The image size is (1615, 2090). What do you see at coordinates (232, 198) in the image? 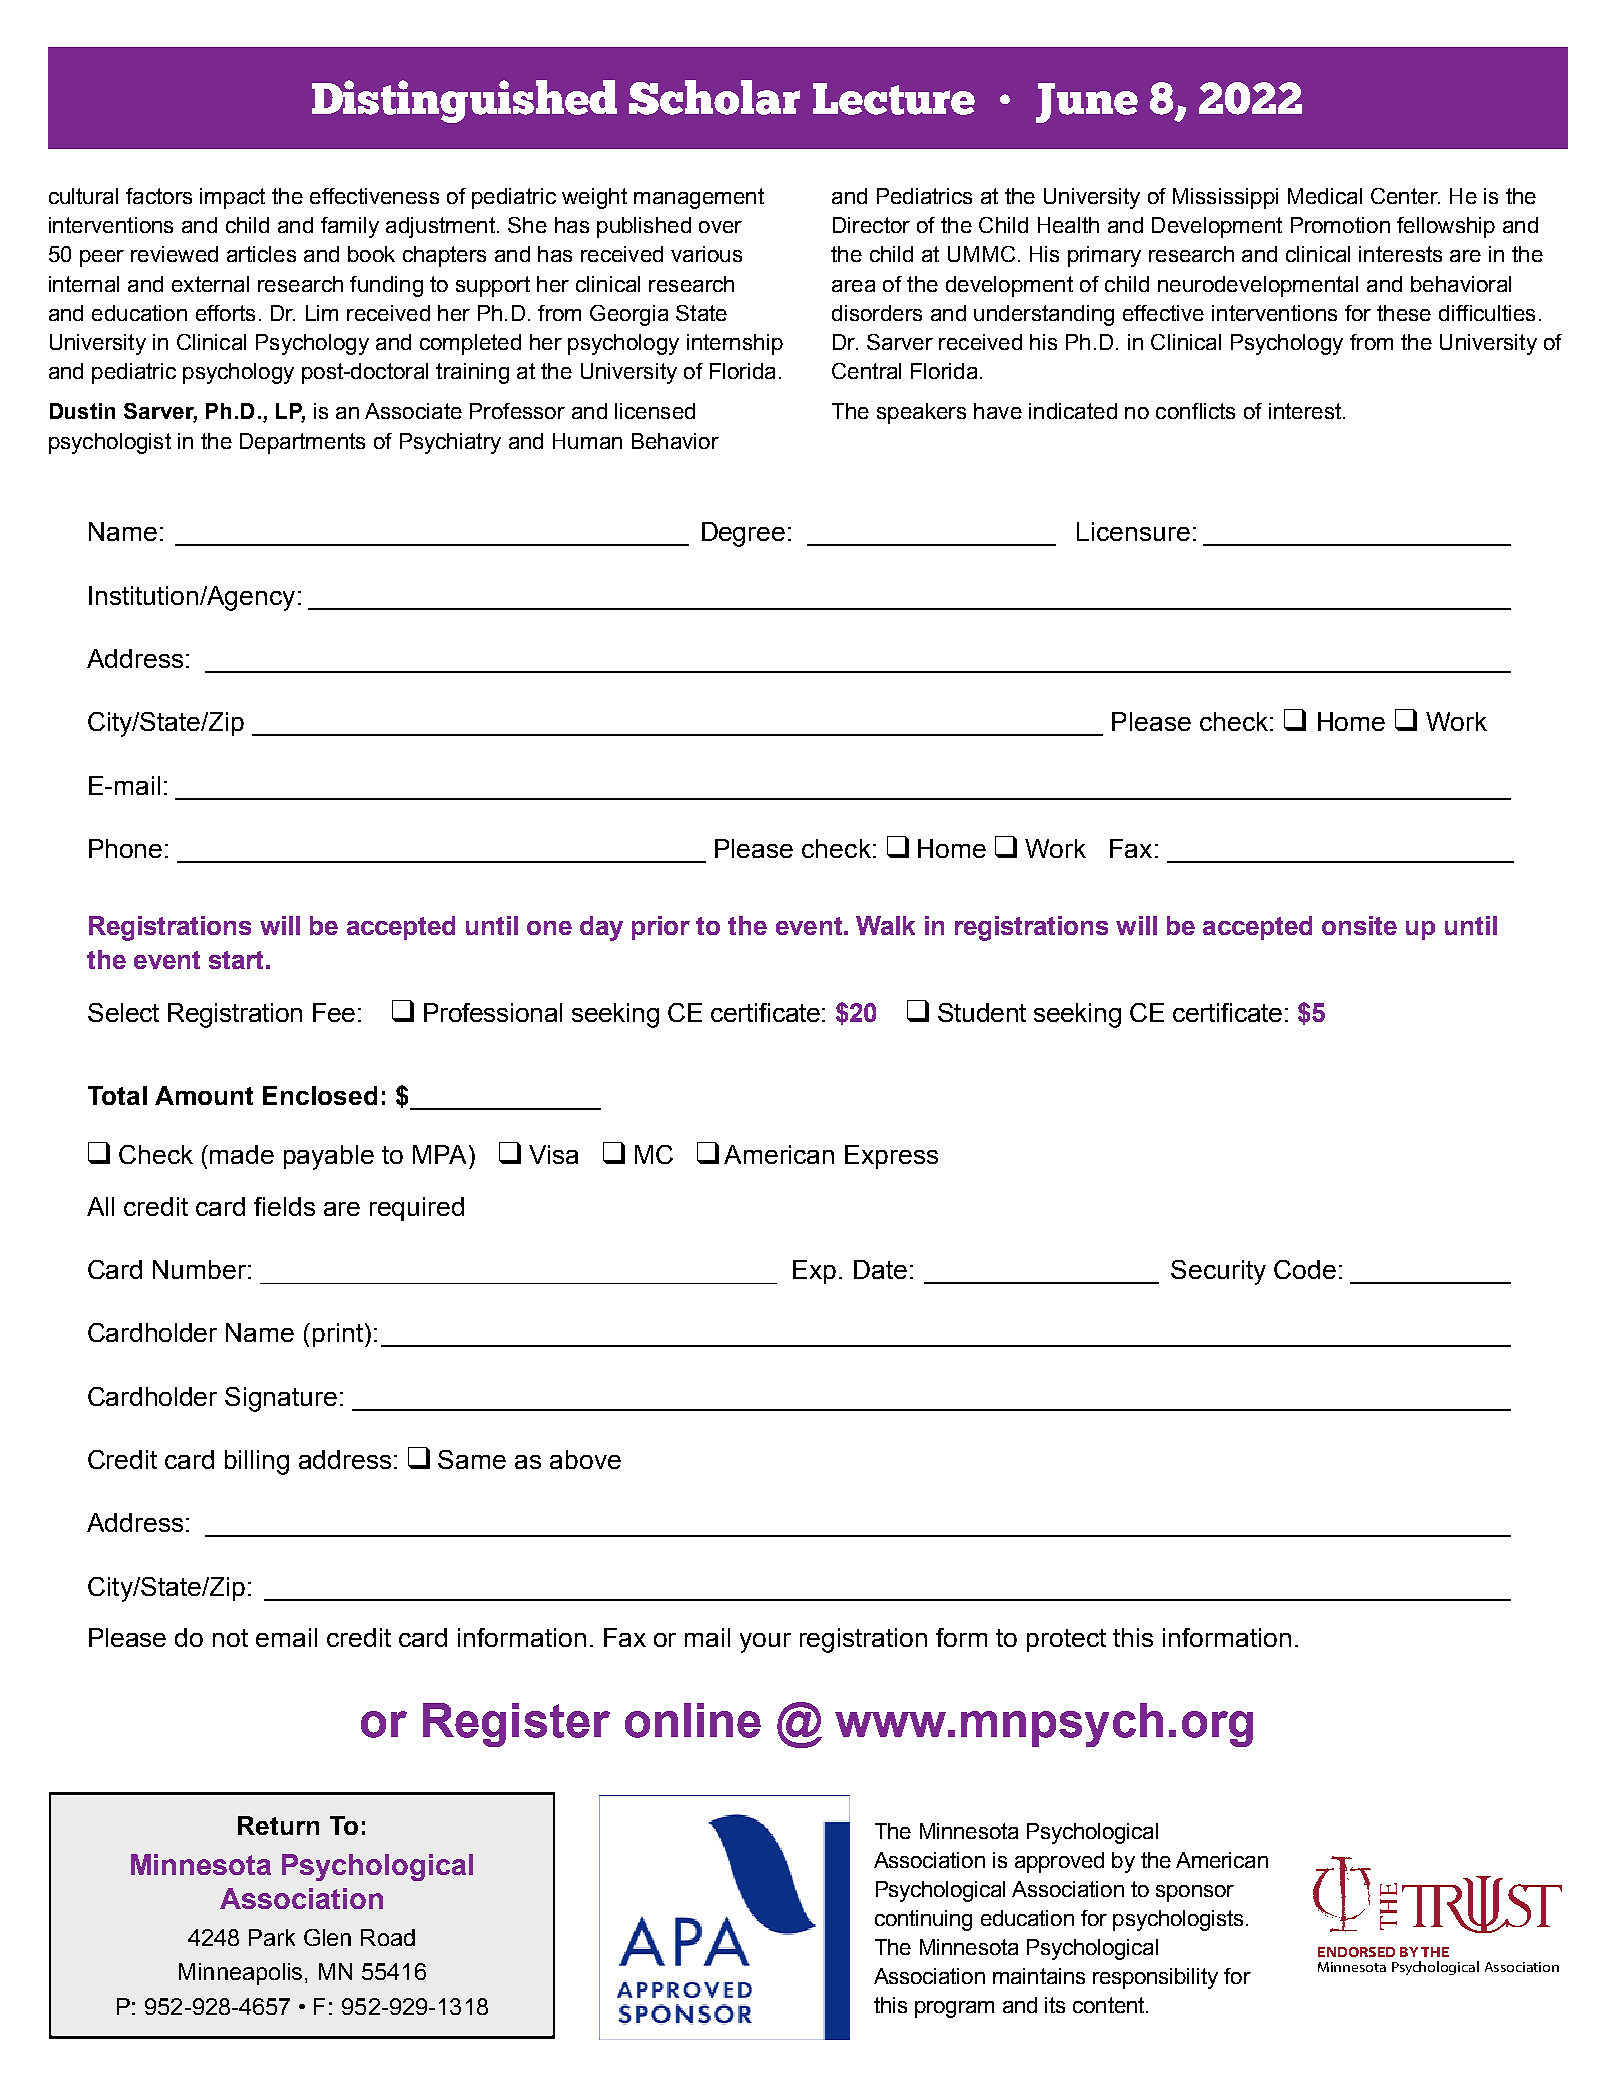
I see `impact` at bounding box center [232, 198].
